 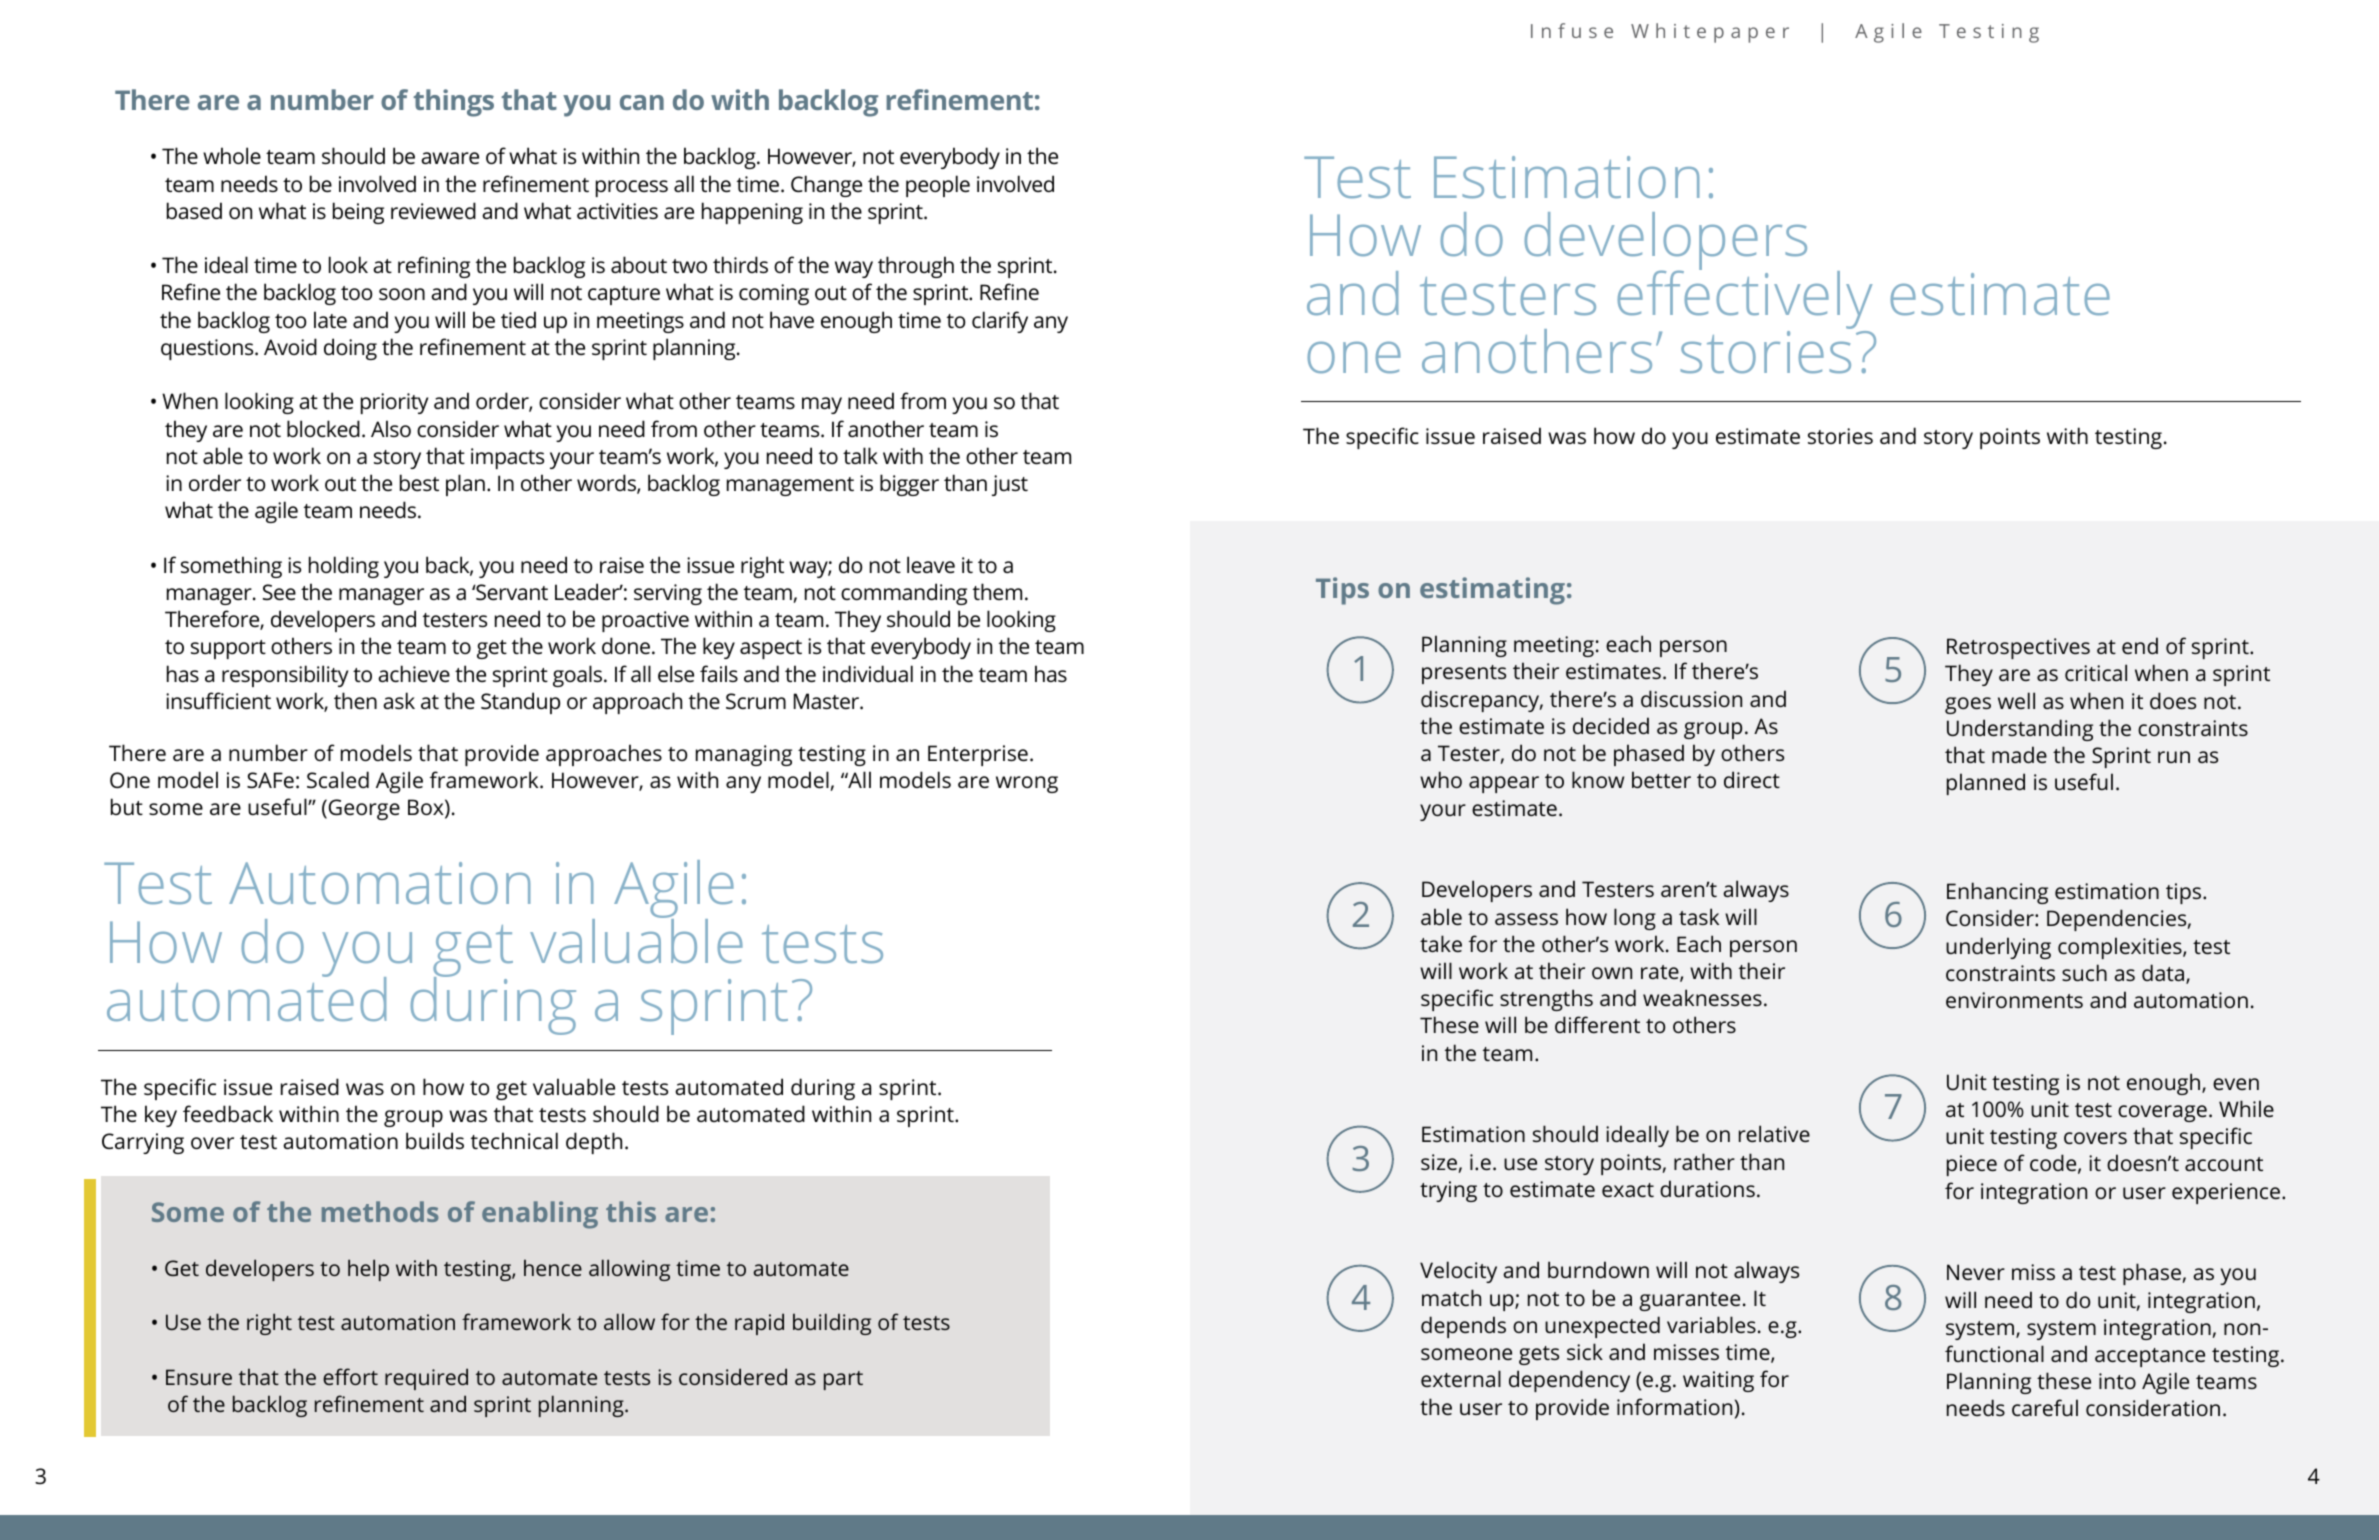 What do you see at coordinates (453, 103) in the page?
I see `things` at bounding box center [453, 103].
